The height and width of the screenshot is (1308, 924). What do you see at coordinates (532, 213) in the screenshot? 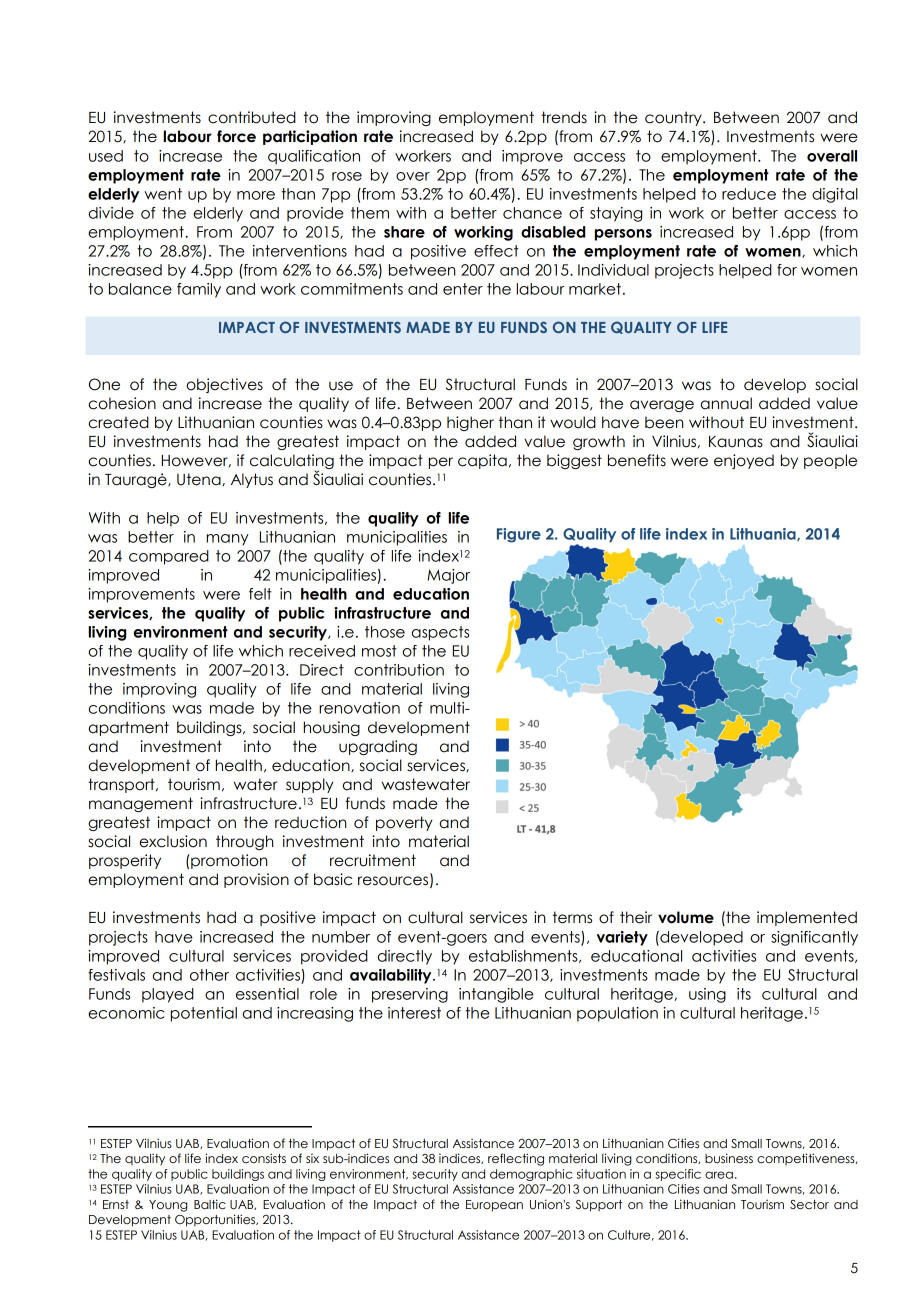
I see `chance` at bounding box center [532, 213].
